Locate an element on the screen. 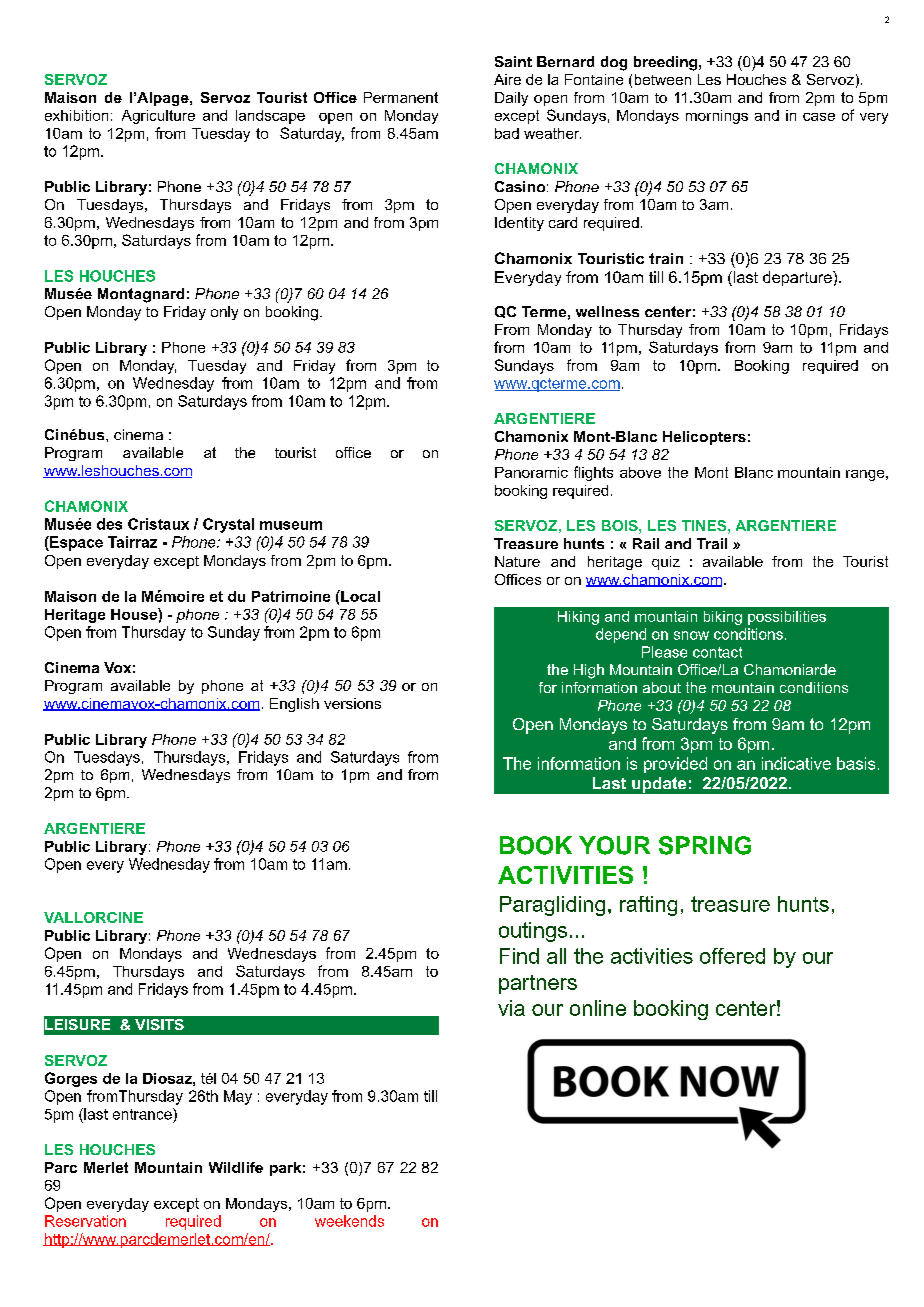 This screenshot has height=1307, width=924. Daily is located at coordinates (511, 99).
